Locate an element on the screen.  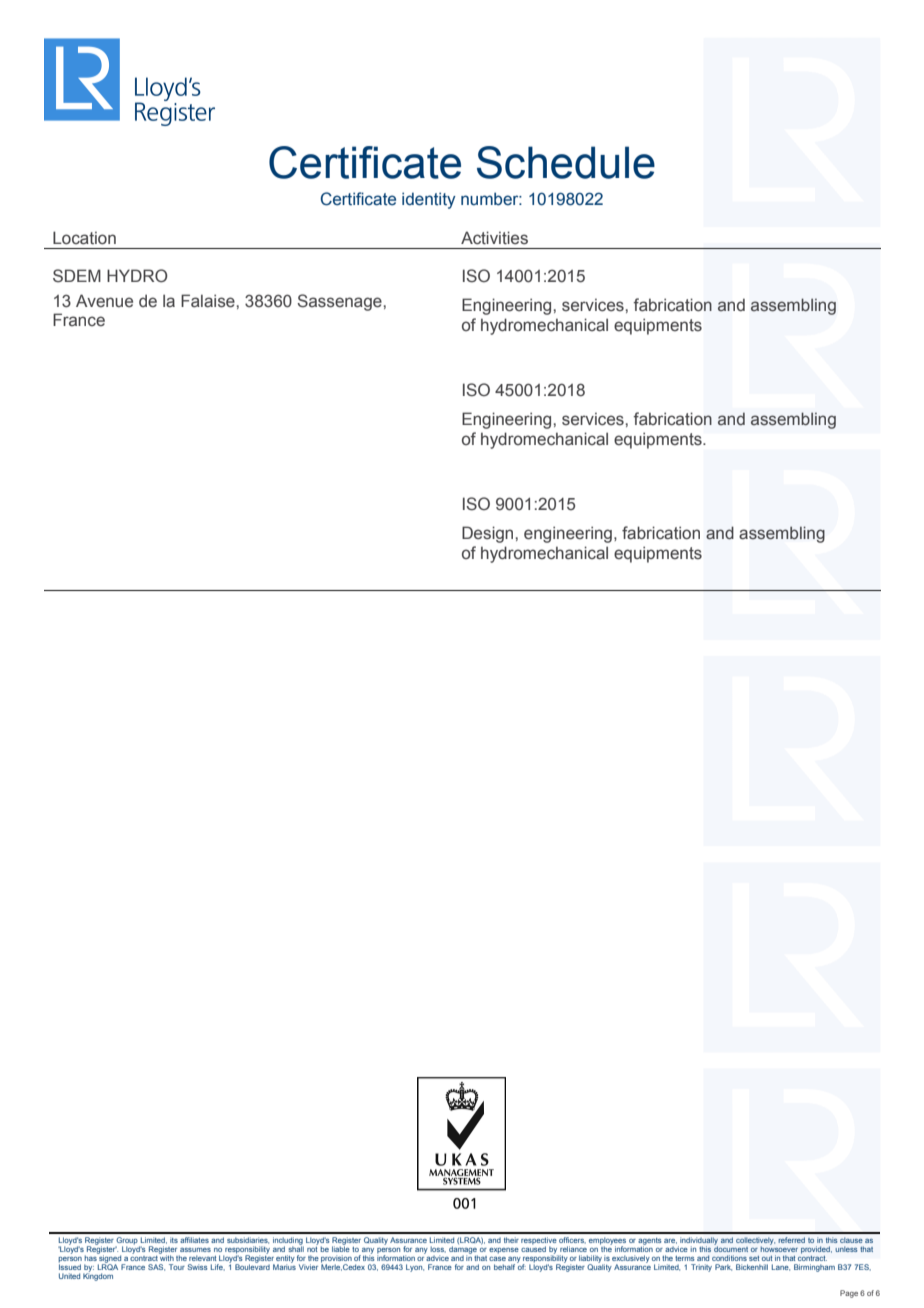
Avenue is located at coordinates (104, 301).
